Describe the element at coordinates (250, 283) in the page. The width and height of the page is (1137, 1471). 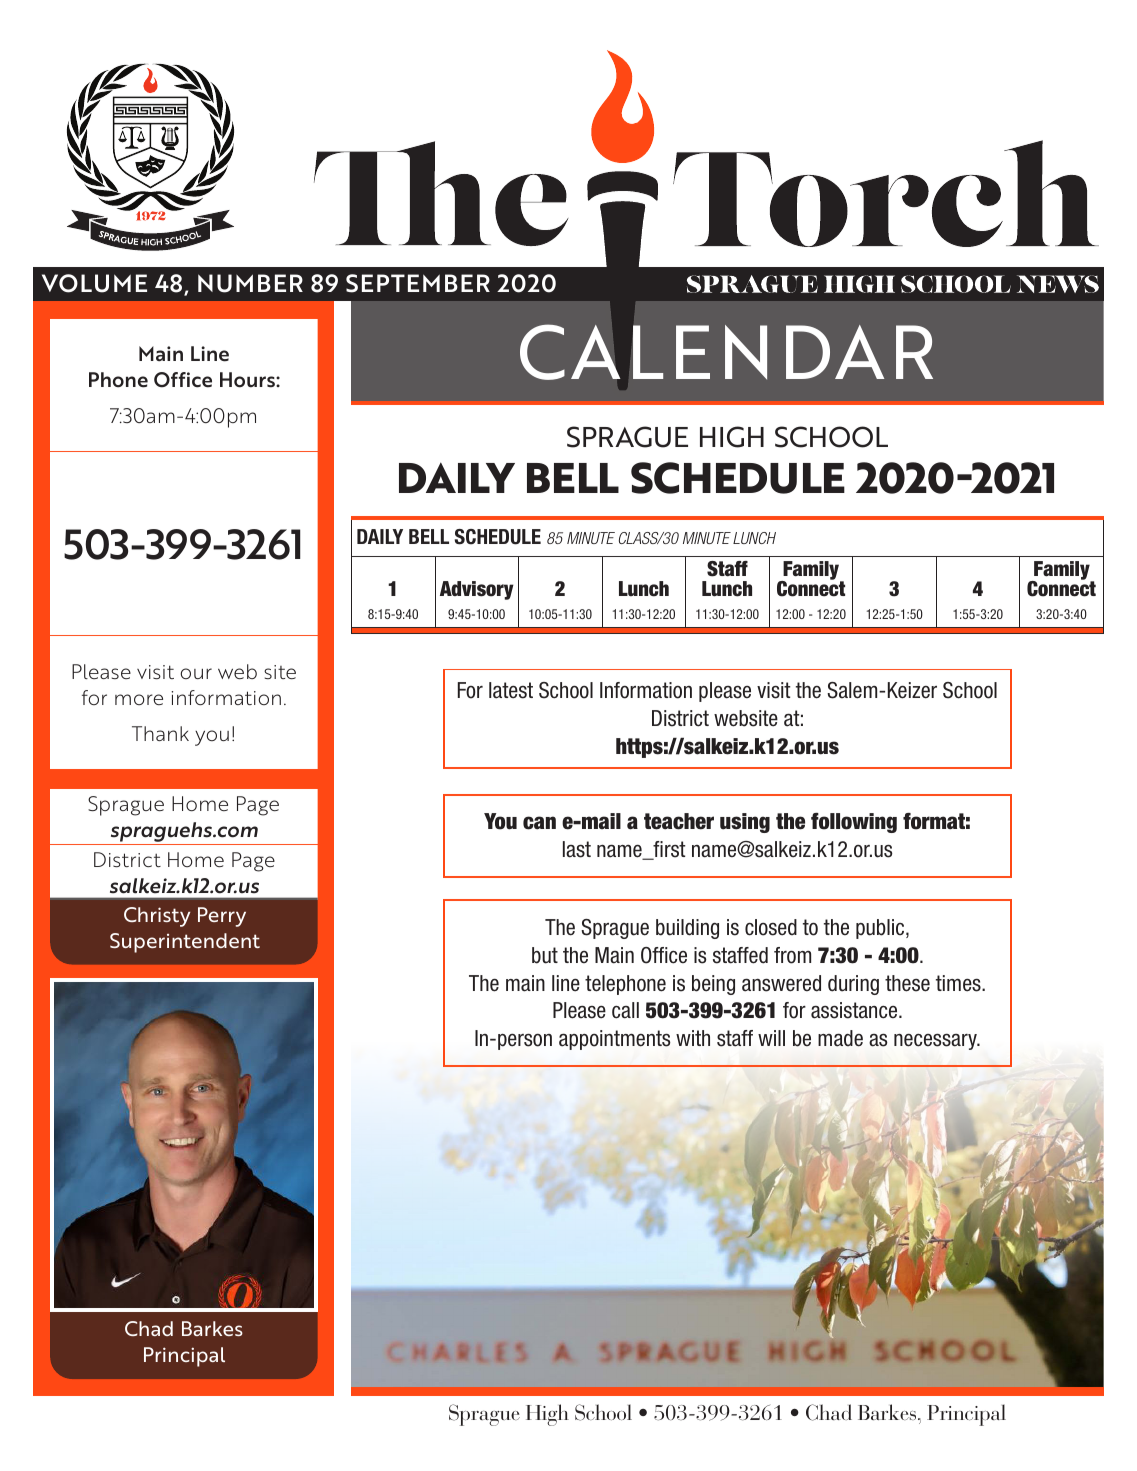
I see `NUMBER` at that location.
